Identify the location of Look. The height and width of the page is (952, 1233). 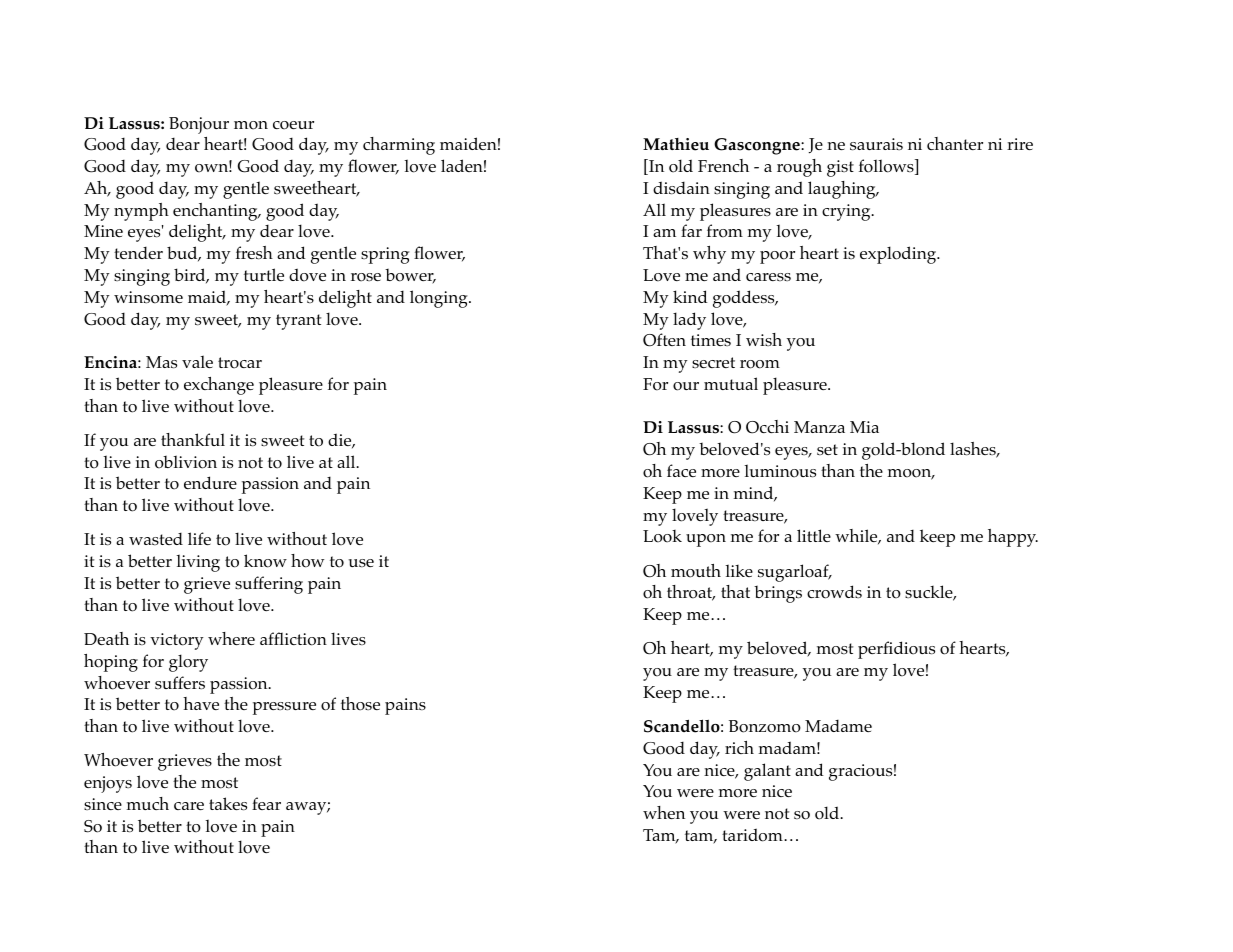
(662, 536).
